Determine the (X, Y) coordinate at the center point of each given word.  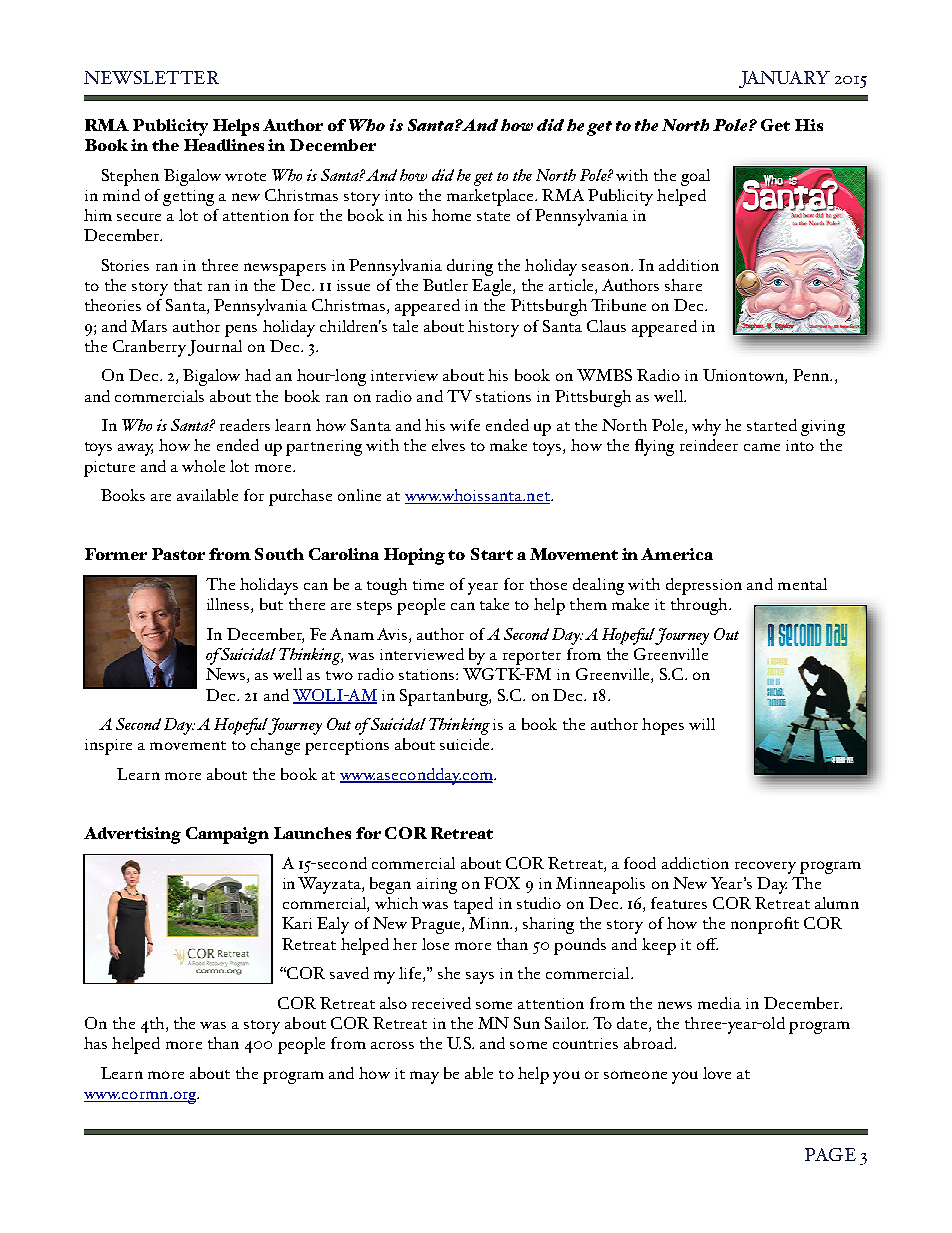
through (700, 606)
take (494, 604)
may (424, 1077)
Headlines (224, 145)
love (717, 1073)
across (392, 1045)
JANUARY (784, 79)
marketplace (491, 197)
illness (229, 605)
